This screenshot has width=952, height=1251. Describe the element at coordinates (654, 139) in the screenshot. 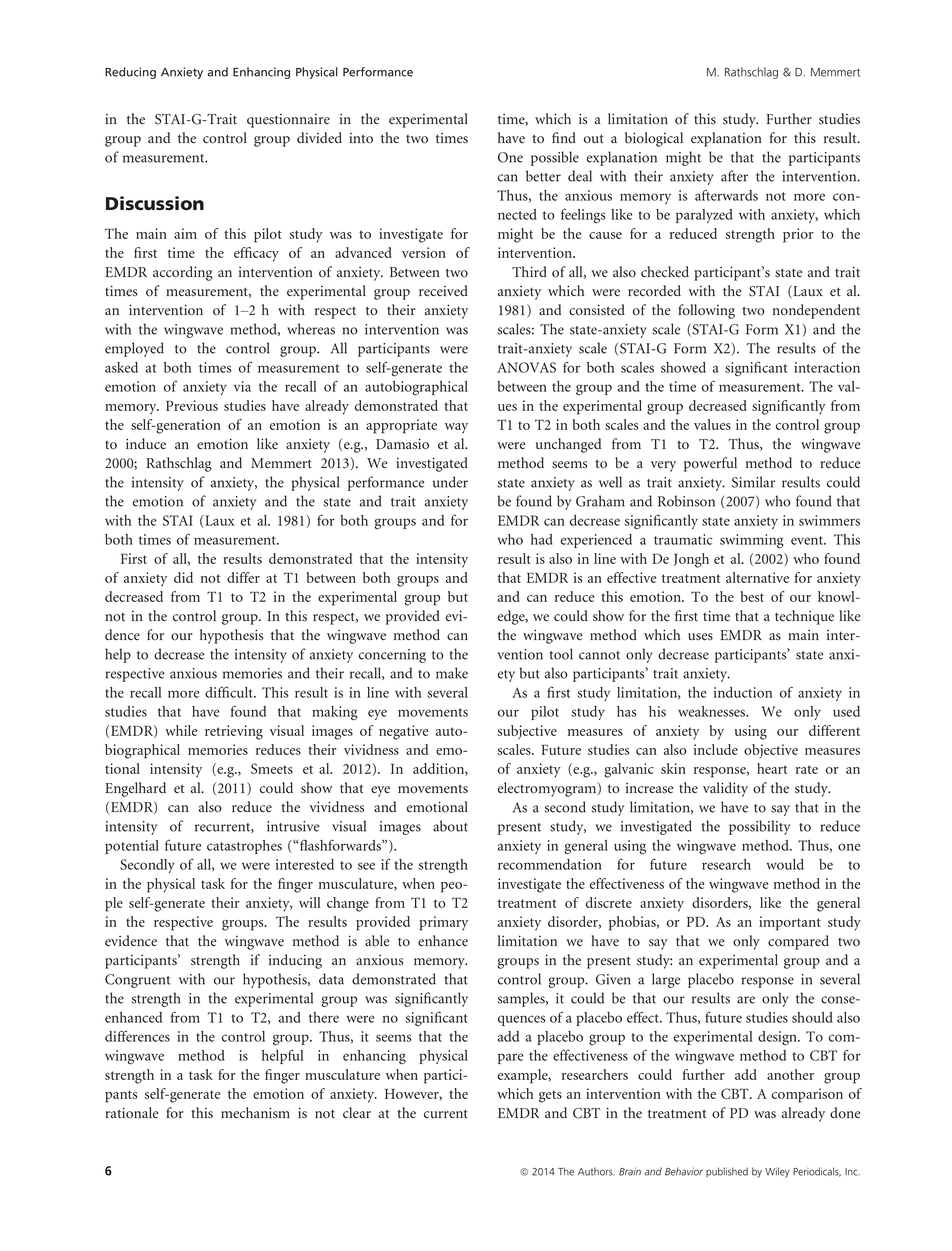

I see `biological` at that location.
